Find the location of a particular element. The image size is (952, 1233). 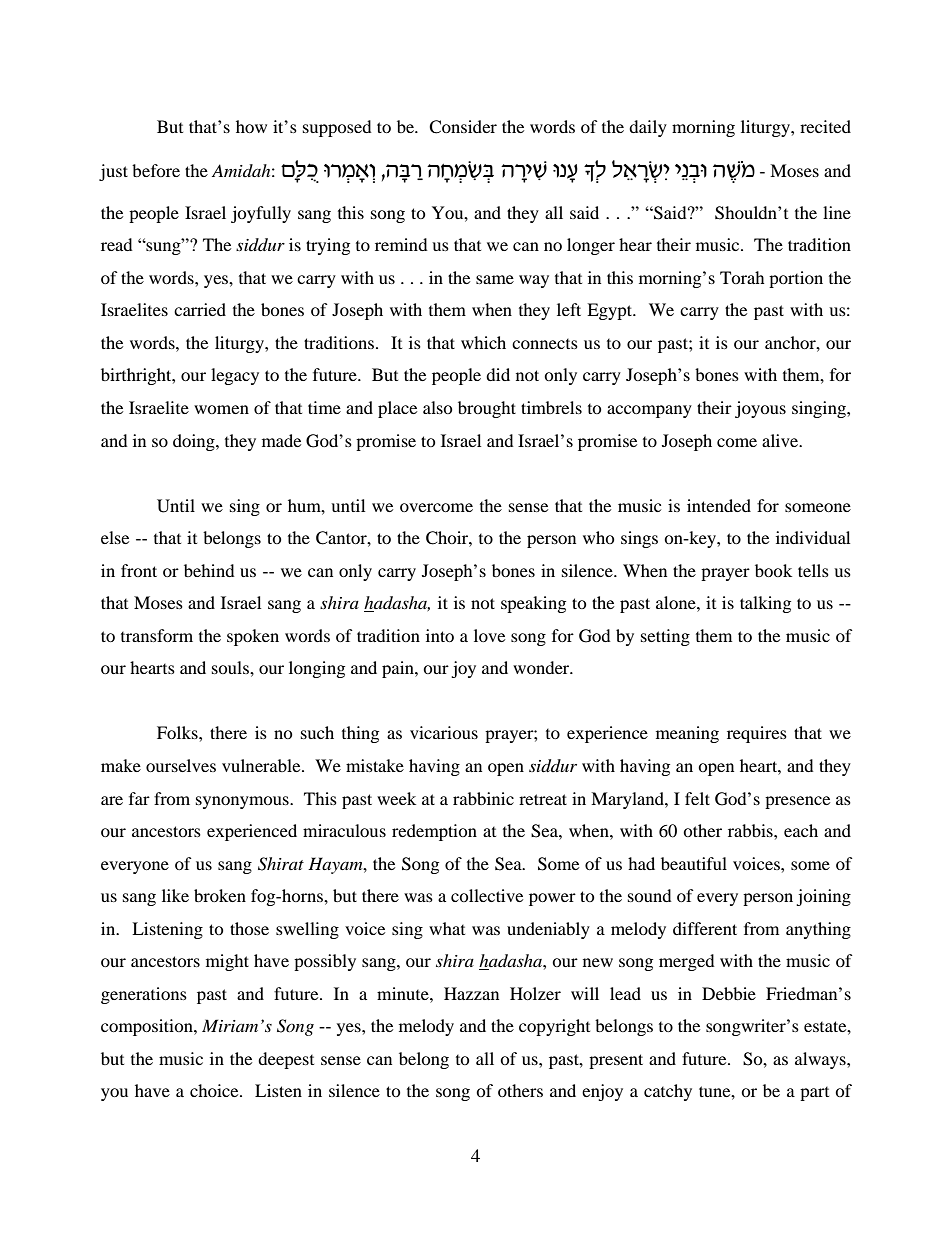

love is located at coordinates (489, 635).
